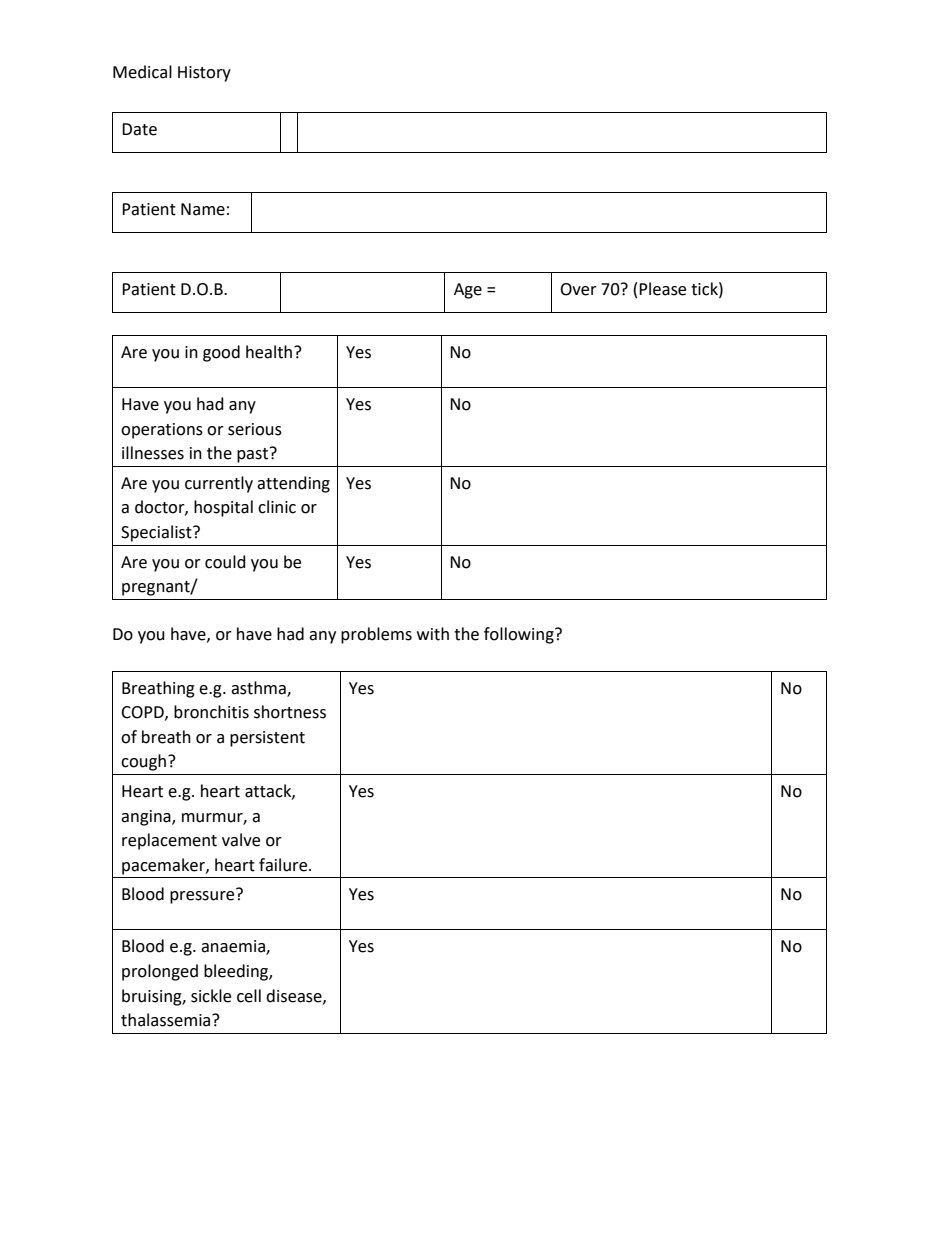 The height and width of the image is (1233, 952). I want to click on following, so click(520, 635).
